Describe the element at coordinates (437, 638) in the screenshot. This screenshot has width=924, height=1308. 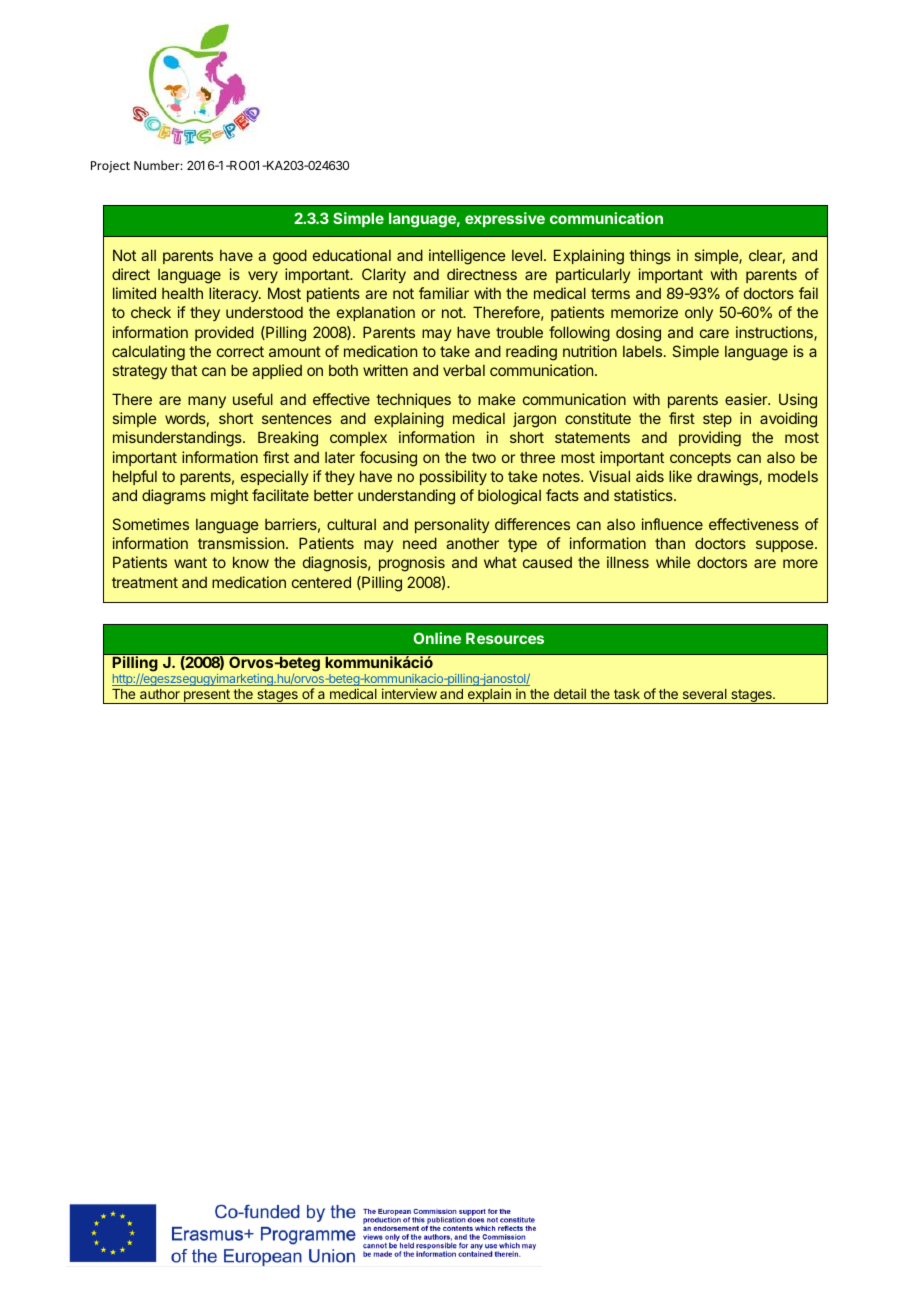
I see `Online` at that location.
